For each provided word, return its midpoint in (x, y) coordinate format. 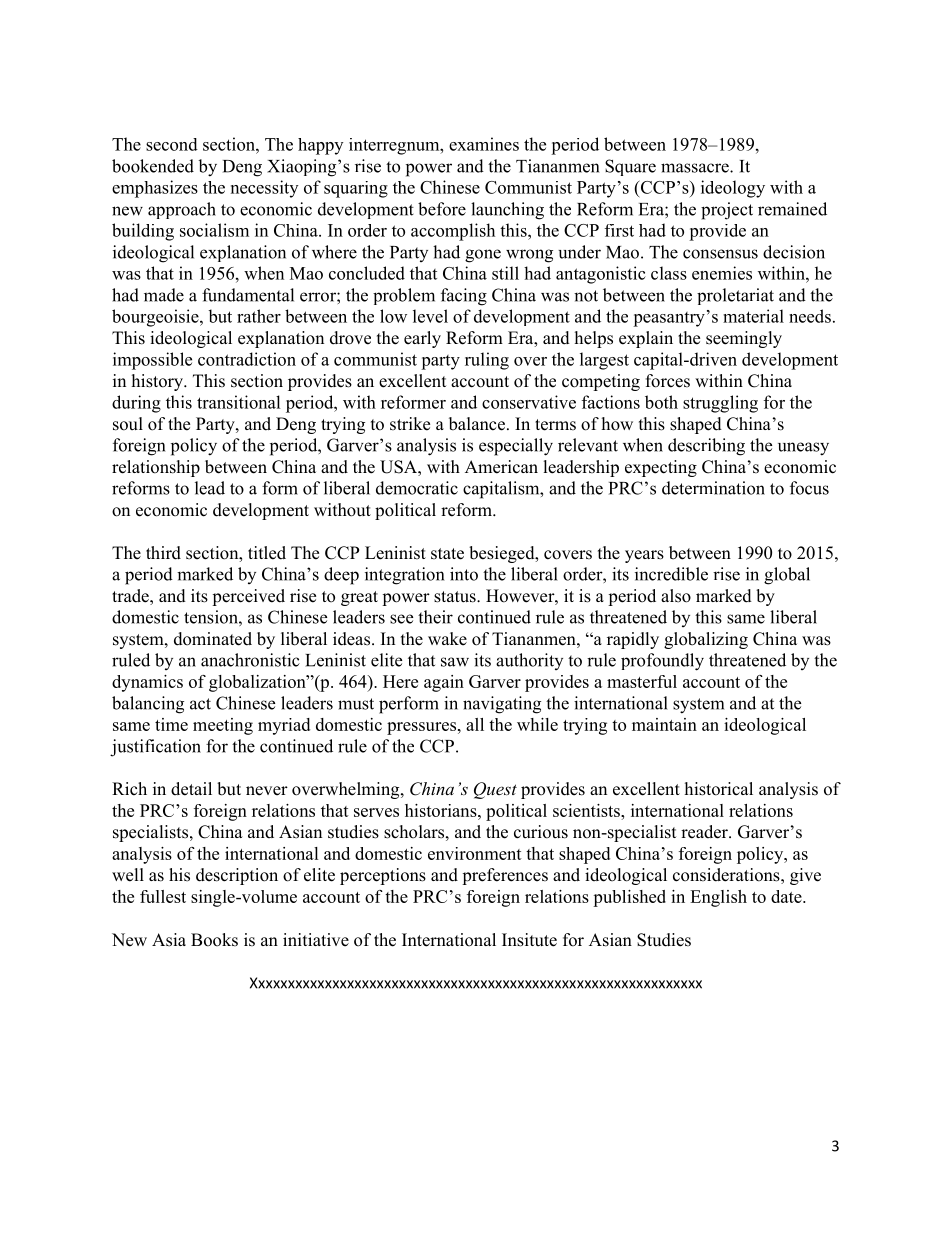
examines (484, 144)
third (163, 553)
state (447, 554)
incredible (671, 574)
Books (214, 940)
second (172, 144)
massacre (696, 168)
